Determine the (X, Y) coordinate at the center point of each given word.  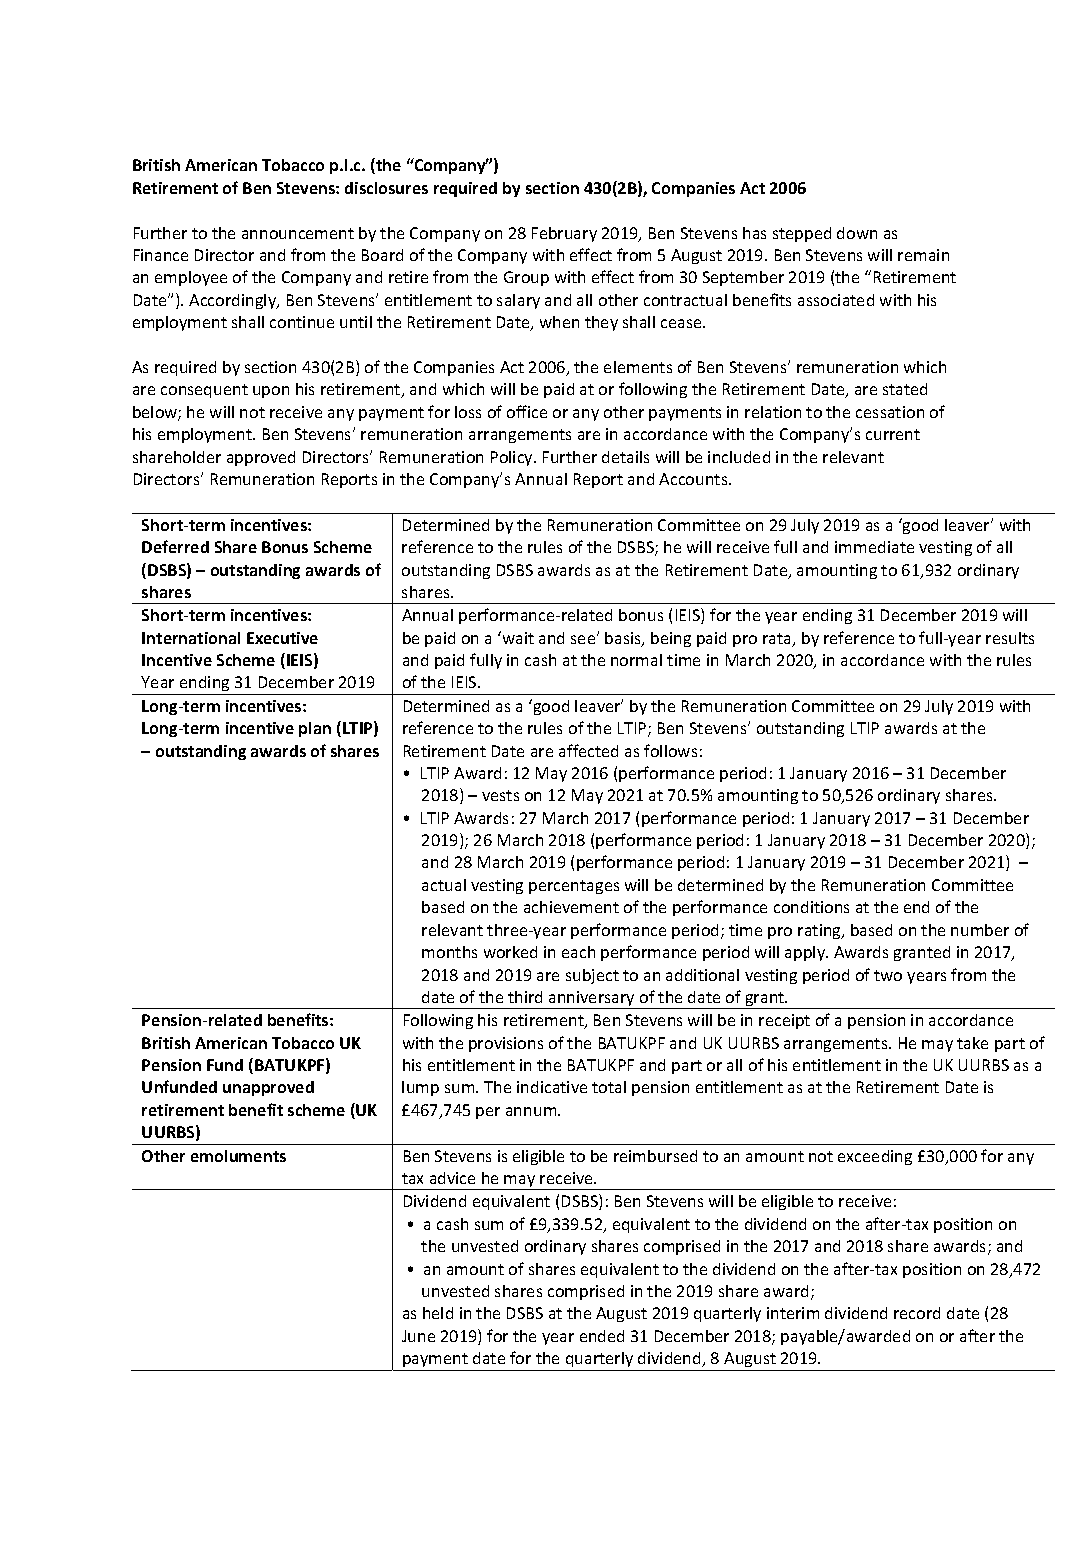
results (1010, 638)
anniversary (592, 1000)
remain (923, 255)
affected (588, 750)
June (418, 1336)
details (625, 457)
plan (315, 729)
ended (602, 1336)
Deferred (175, 546)
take (972, 1043)
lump (420, 1088)
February (564, 234)
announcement (298, 233)
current (893, 434)
